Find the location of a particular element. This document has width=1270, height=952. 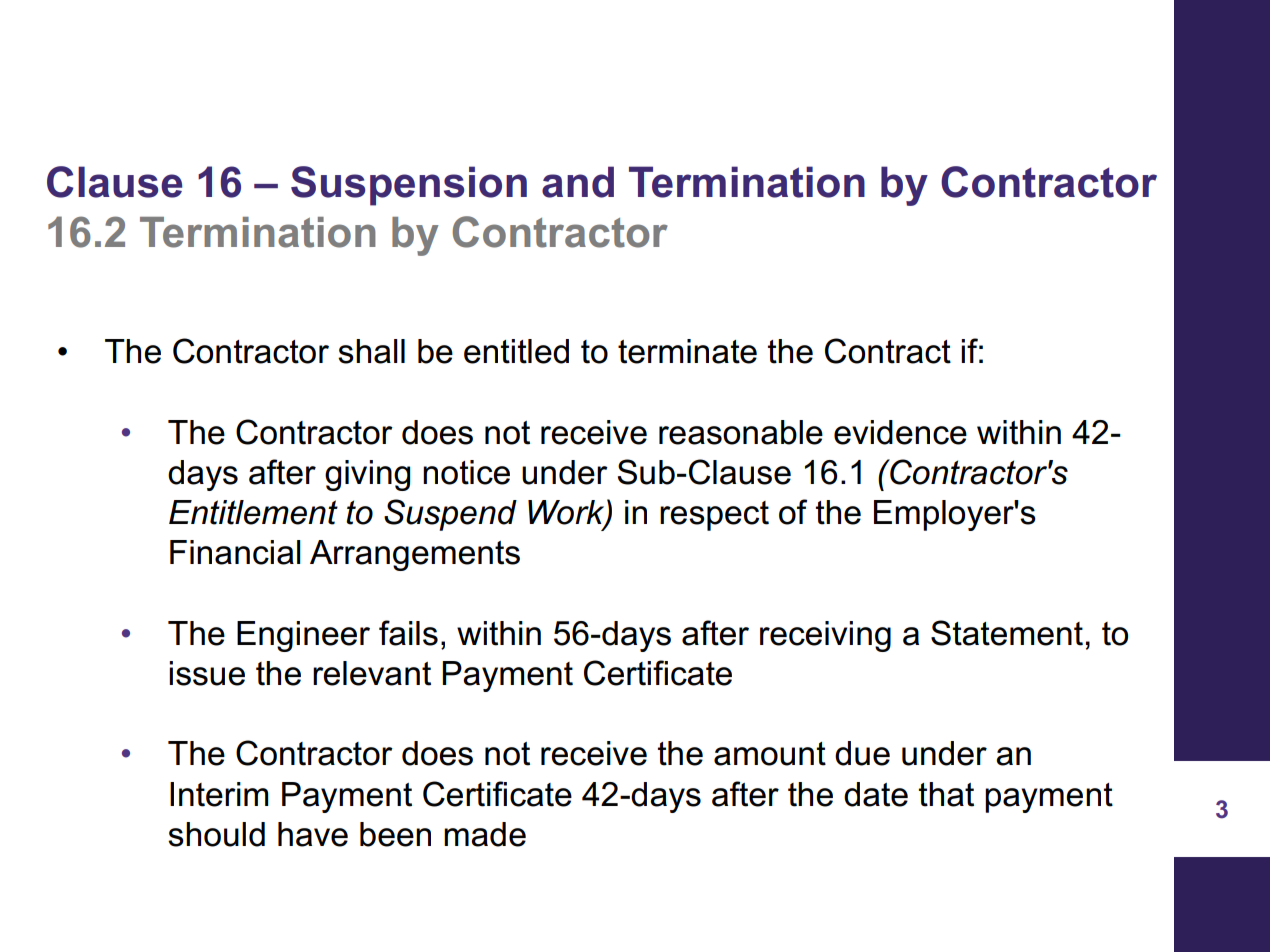

evidence is located at coordinates (900, 432).
